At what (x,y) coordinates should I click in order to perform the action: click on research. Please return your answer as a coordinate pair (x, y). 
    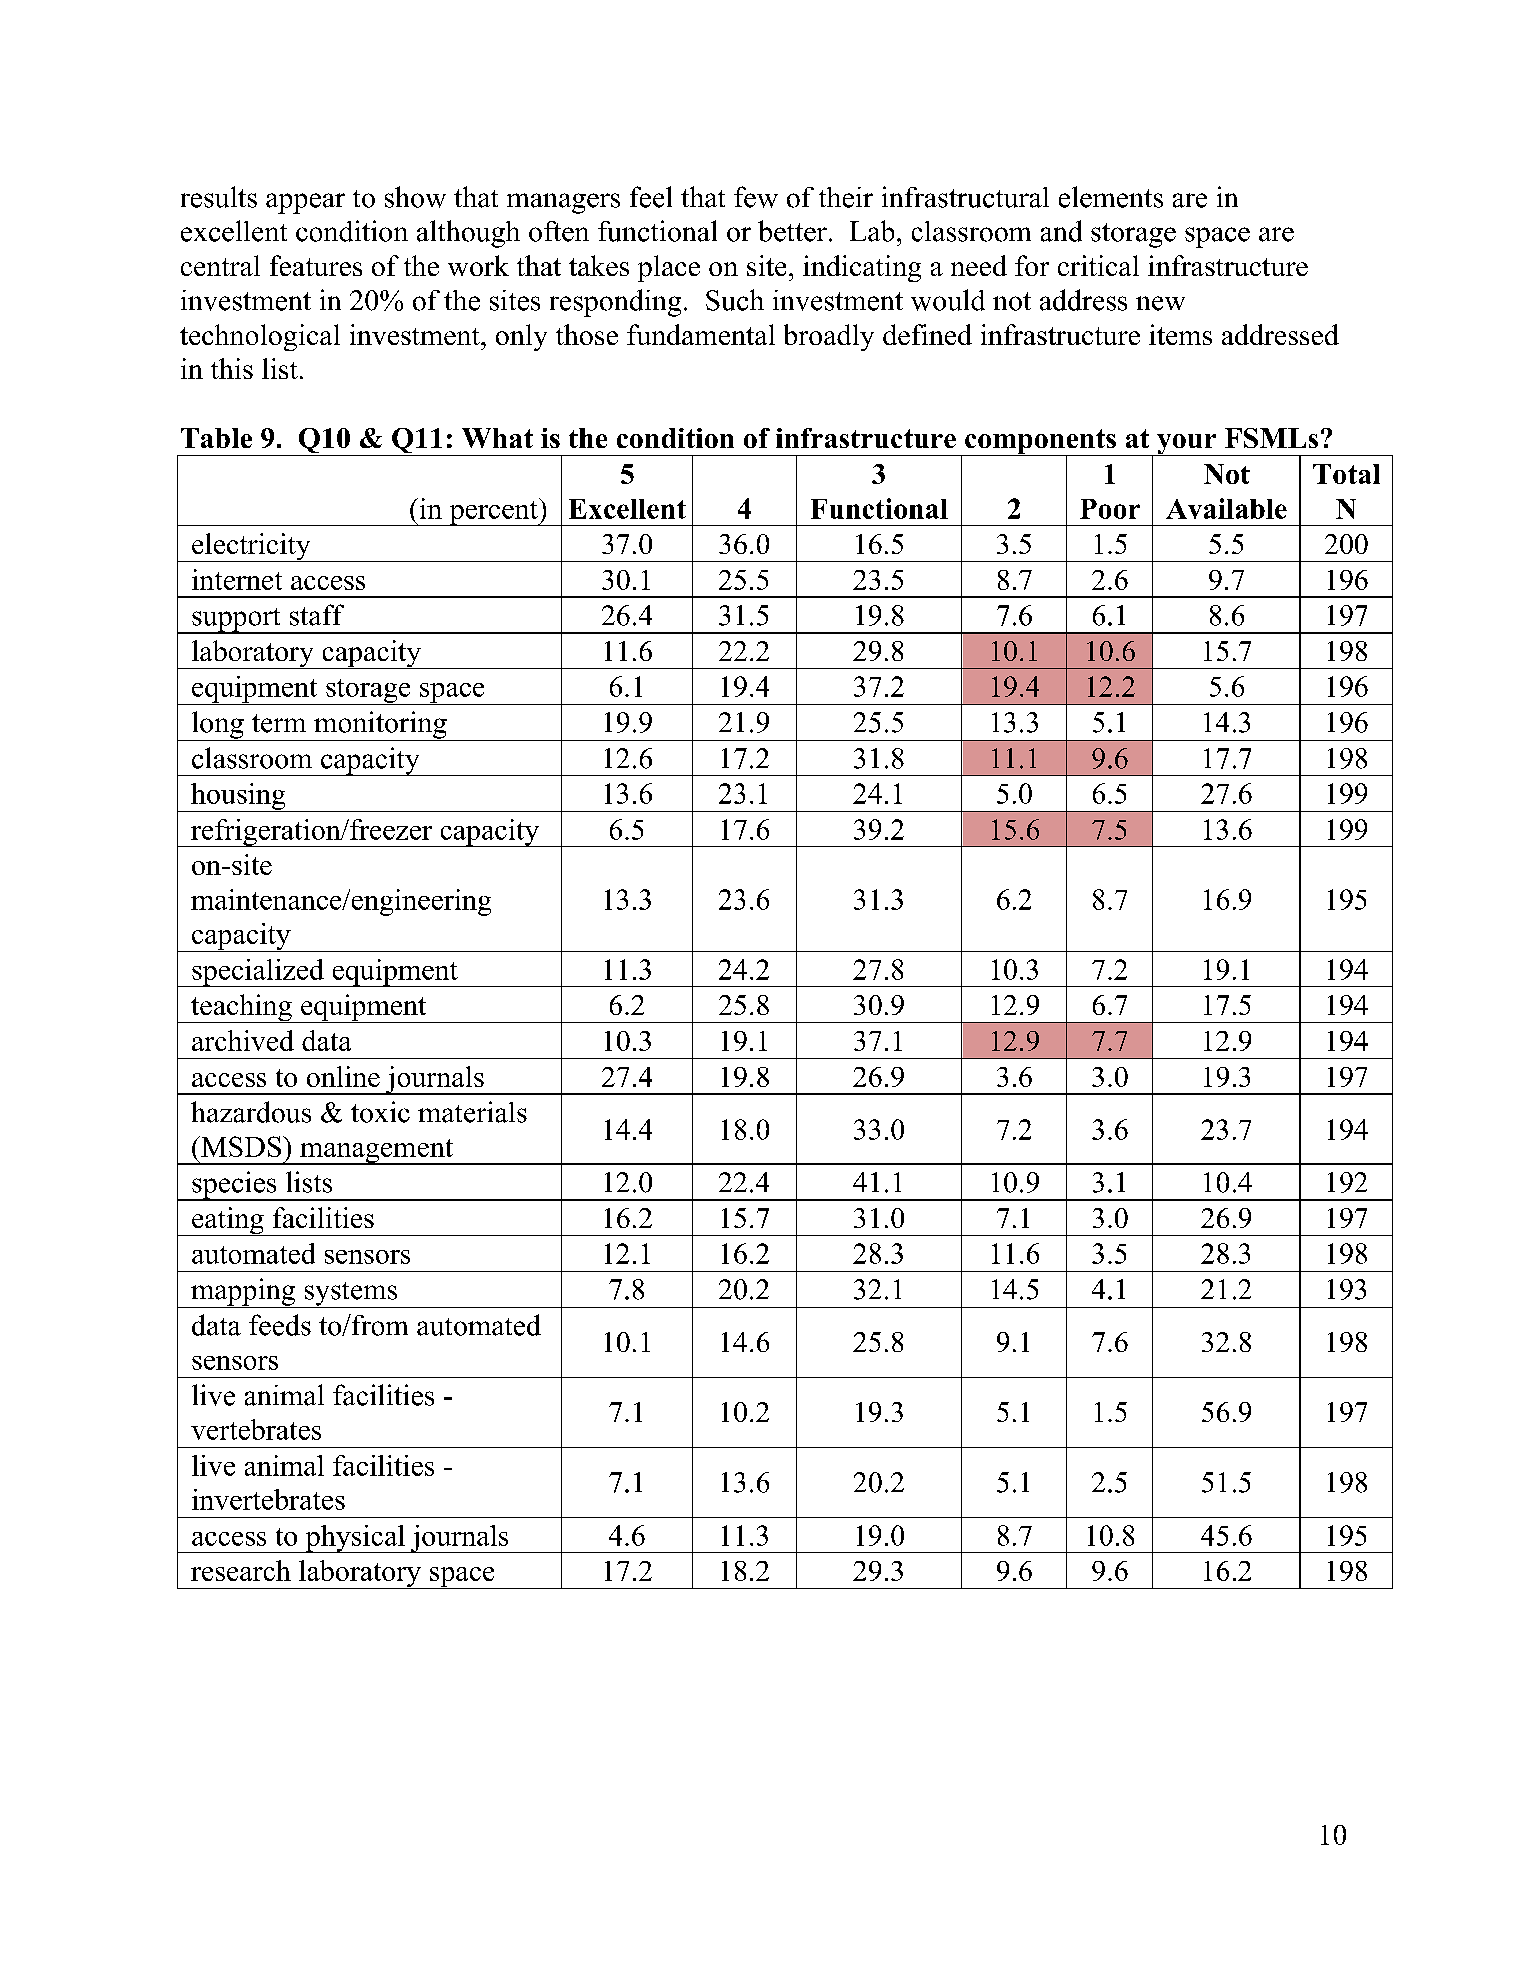
    Looking at the image, I should click on (241, 1570).
